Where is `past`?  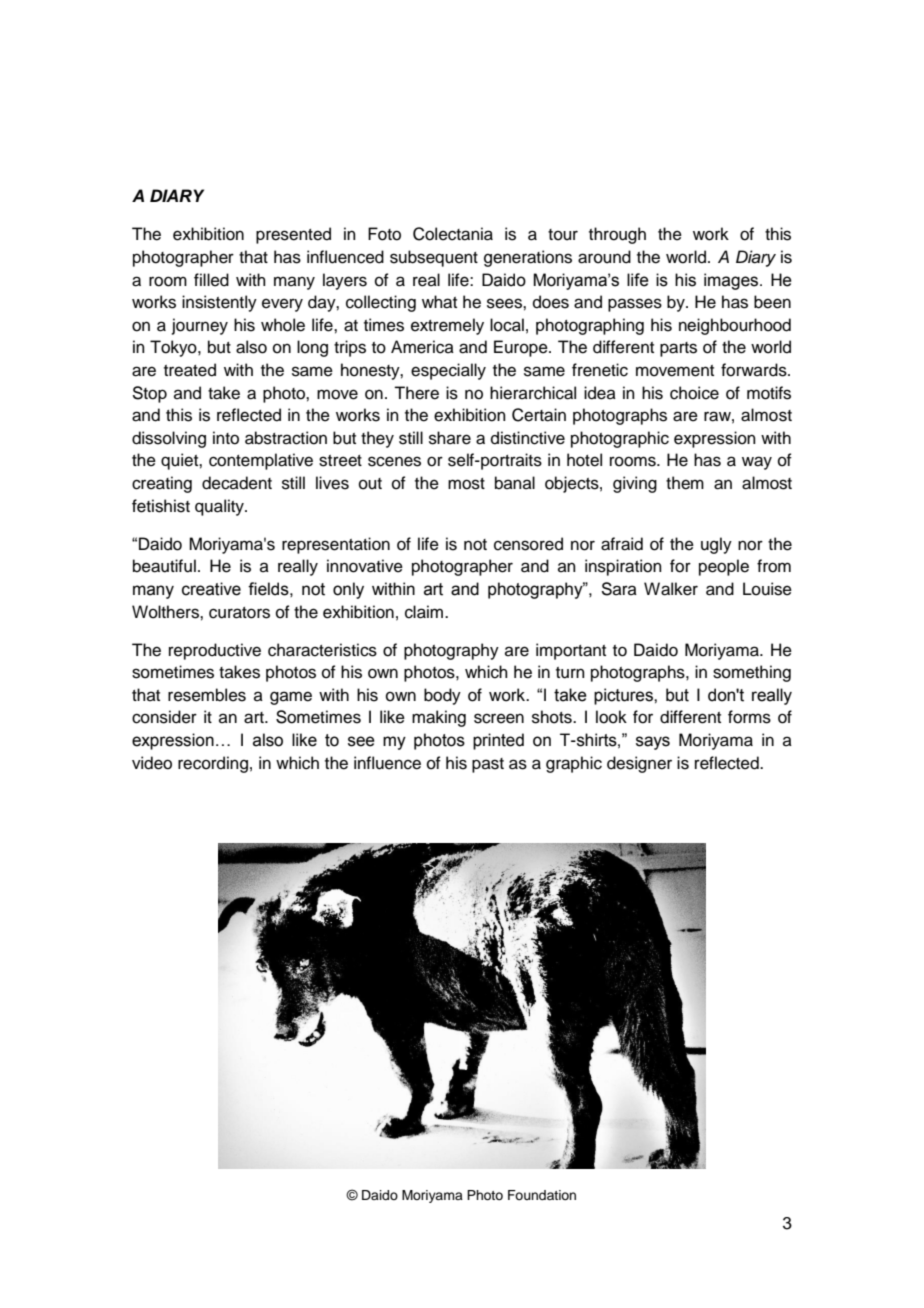
past is located at coordinates (488, 765).
